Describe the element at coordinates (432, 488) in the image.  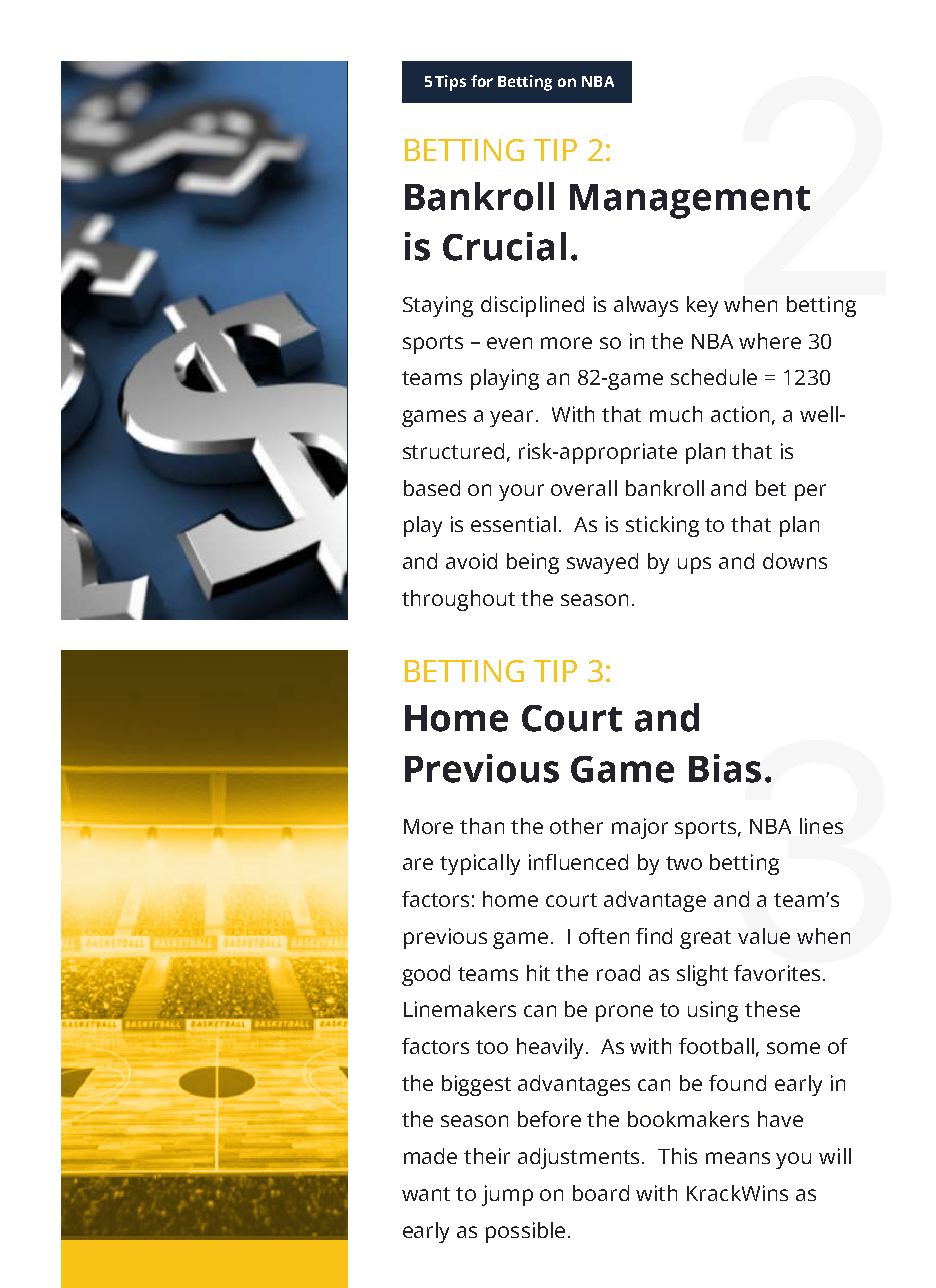
I see `based` at that location.
